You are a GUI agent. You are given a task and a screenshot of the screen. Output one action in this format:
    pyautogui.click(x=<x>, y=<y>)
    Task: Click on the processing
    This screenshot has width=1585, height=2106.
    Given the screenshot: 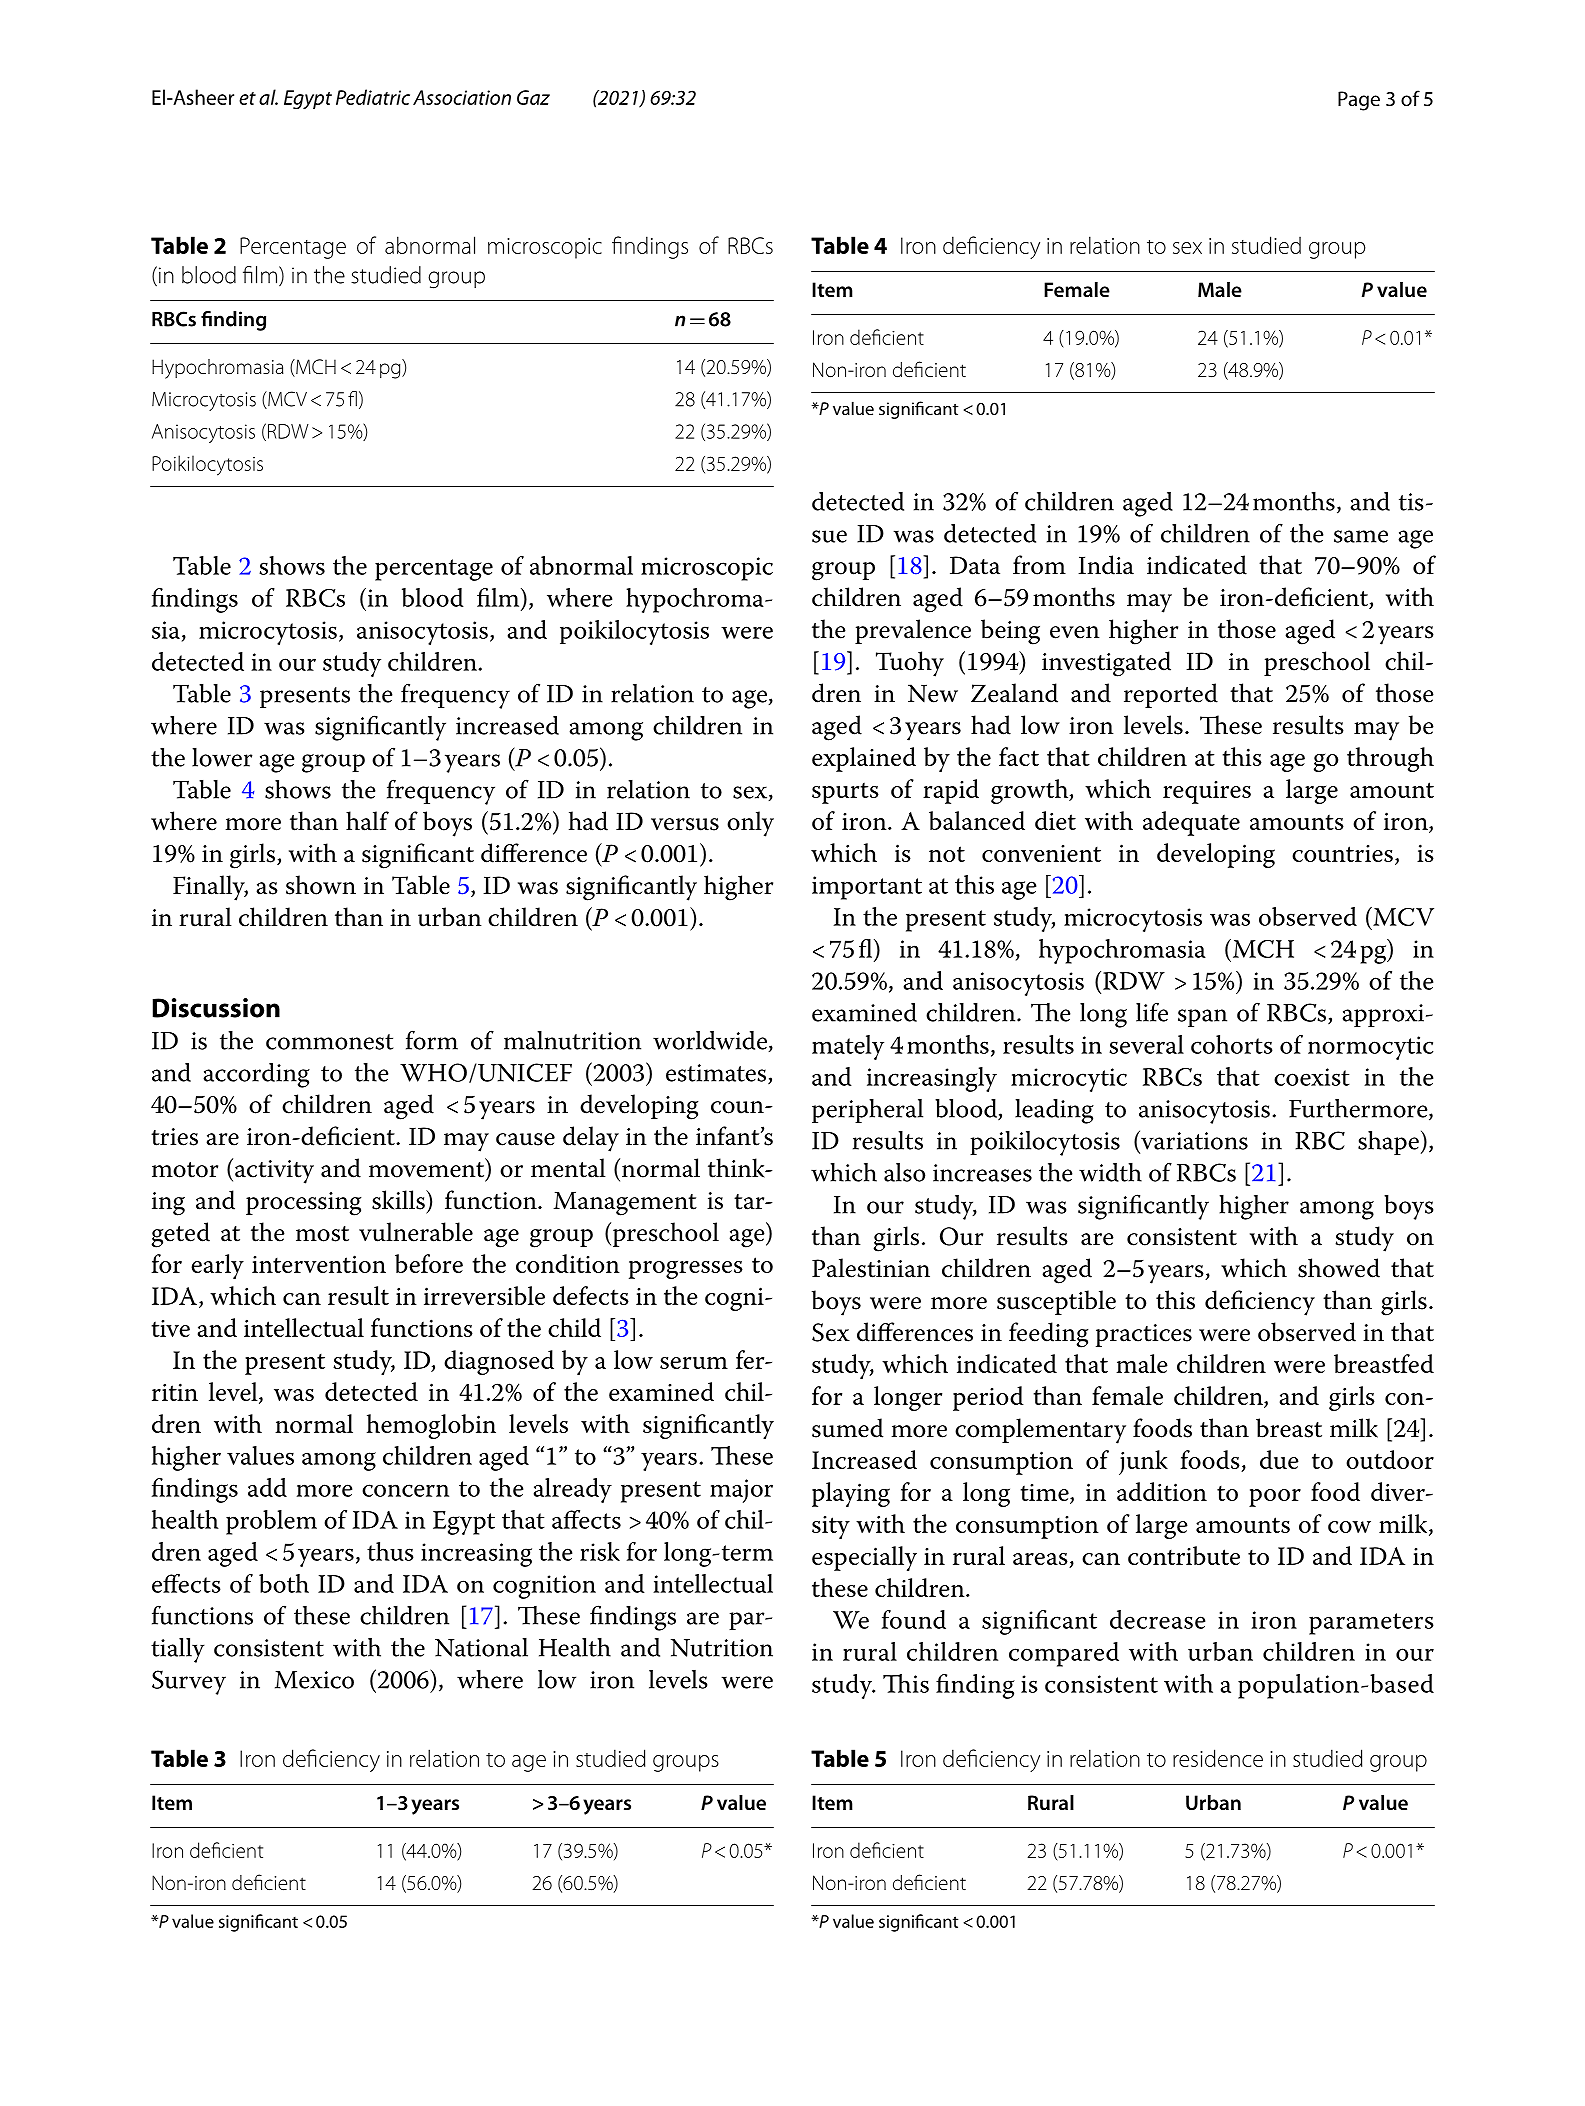 What is the action you would take?
    pyautogui.click(x=303, y=1204)
